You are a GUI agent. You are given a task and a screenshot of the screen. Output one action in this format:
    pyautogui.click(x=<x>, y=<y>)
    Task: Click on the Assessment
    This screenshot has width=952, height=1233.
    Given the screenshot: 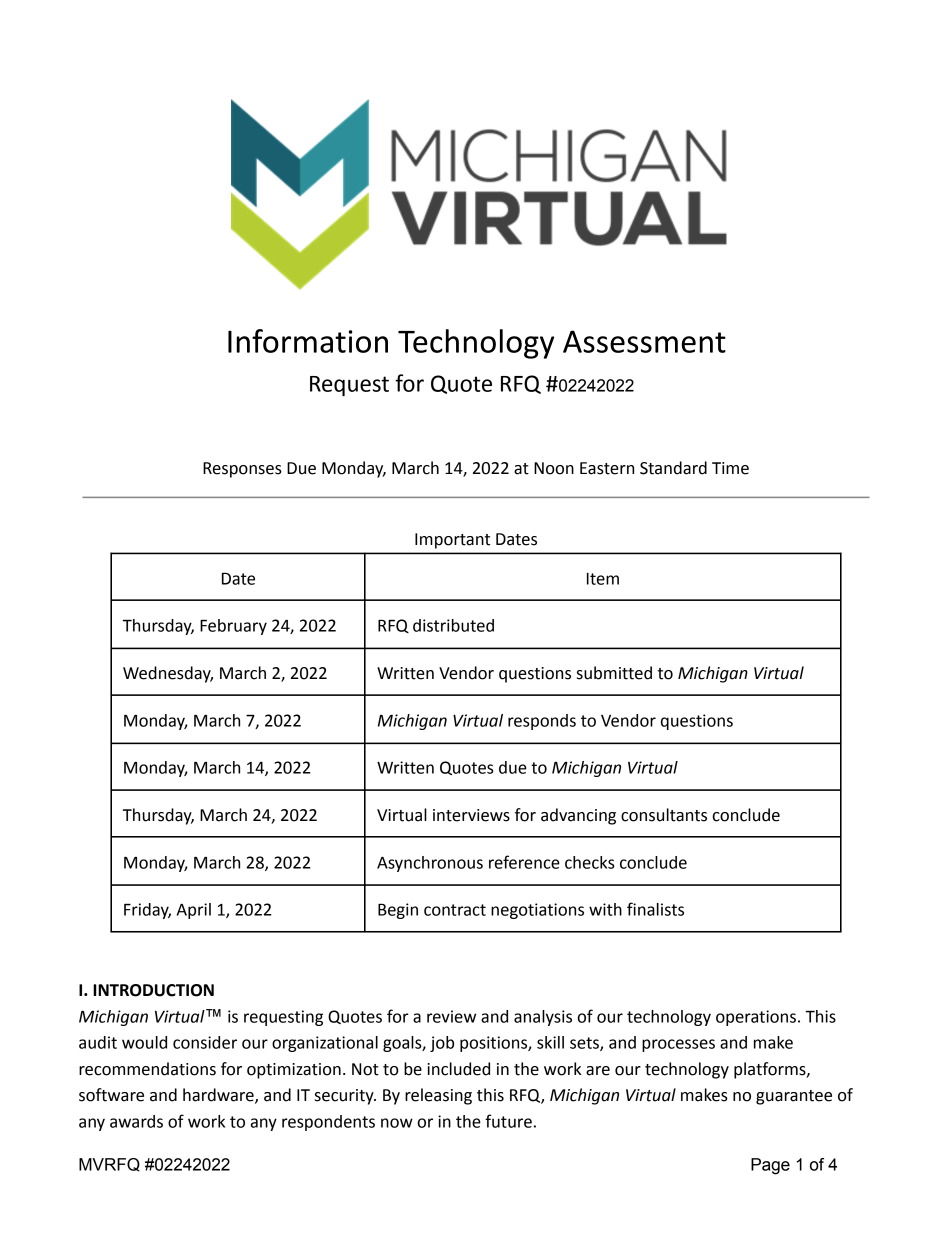 What is the action you would take?
    pyautogui.click(x=644, y=341)
